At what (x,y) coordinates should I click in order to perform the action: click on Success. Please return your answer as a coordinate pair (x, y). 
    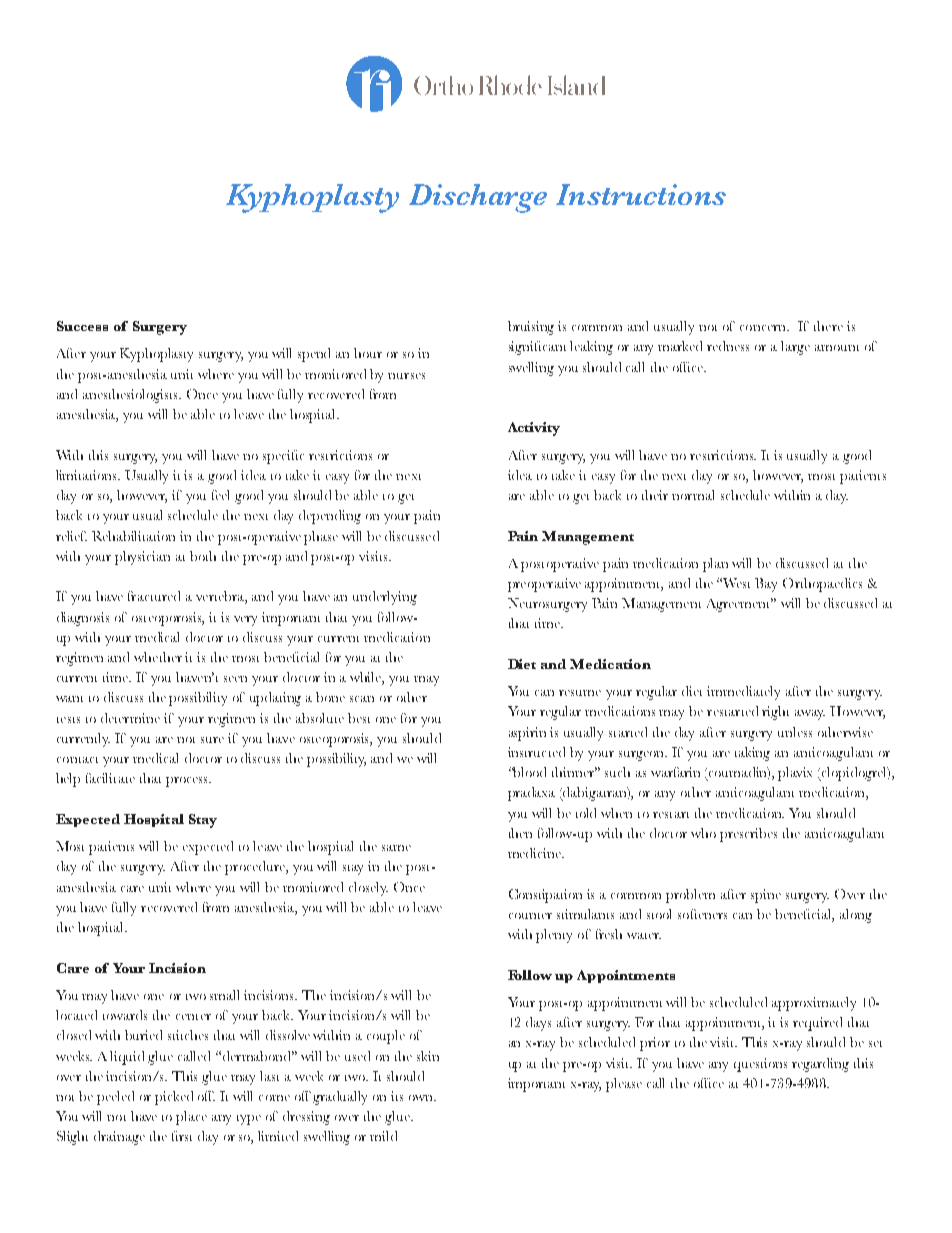
    Looking at the image, I should click on (82, 326).
